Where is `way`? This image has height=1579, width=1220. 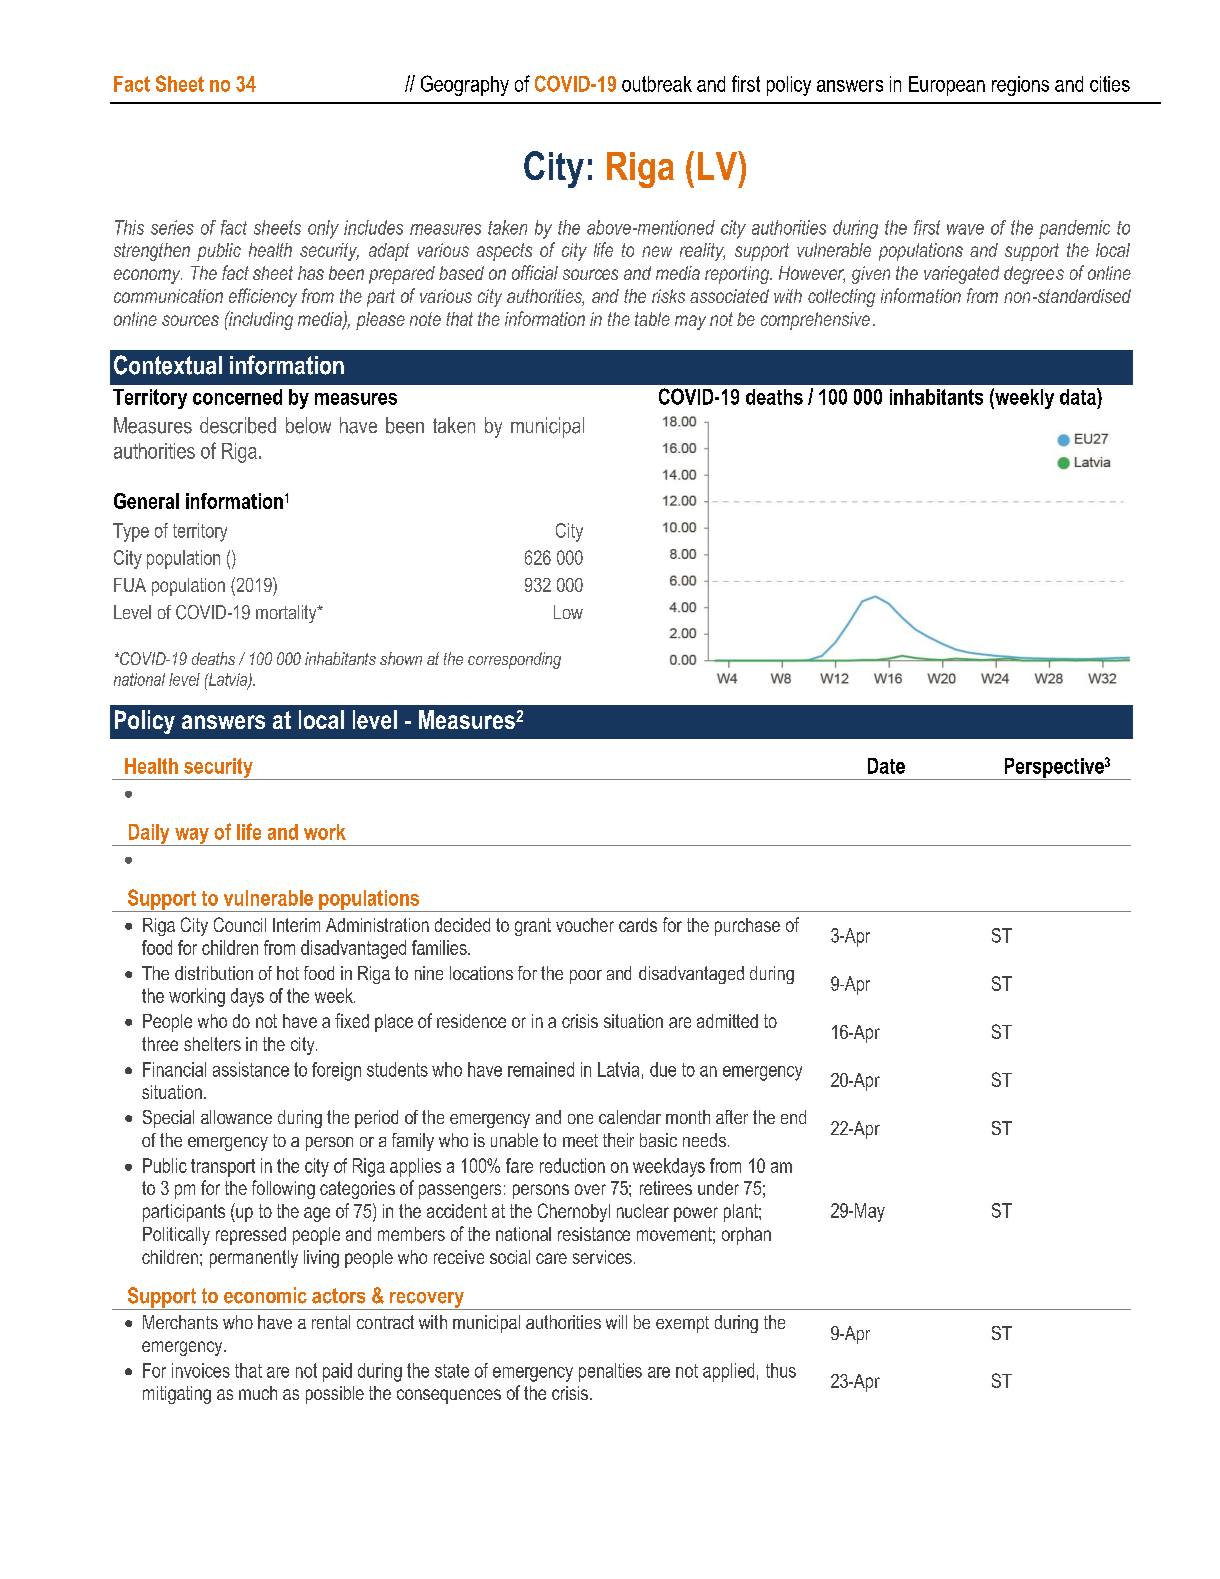
way is located at coordinates (192, 837).
